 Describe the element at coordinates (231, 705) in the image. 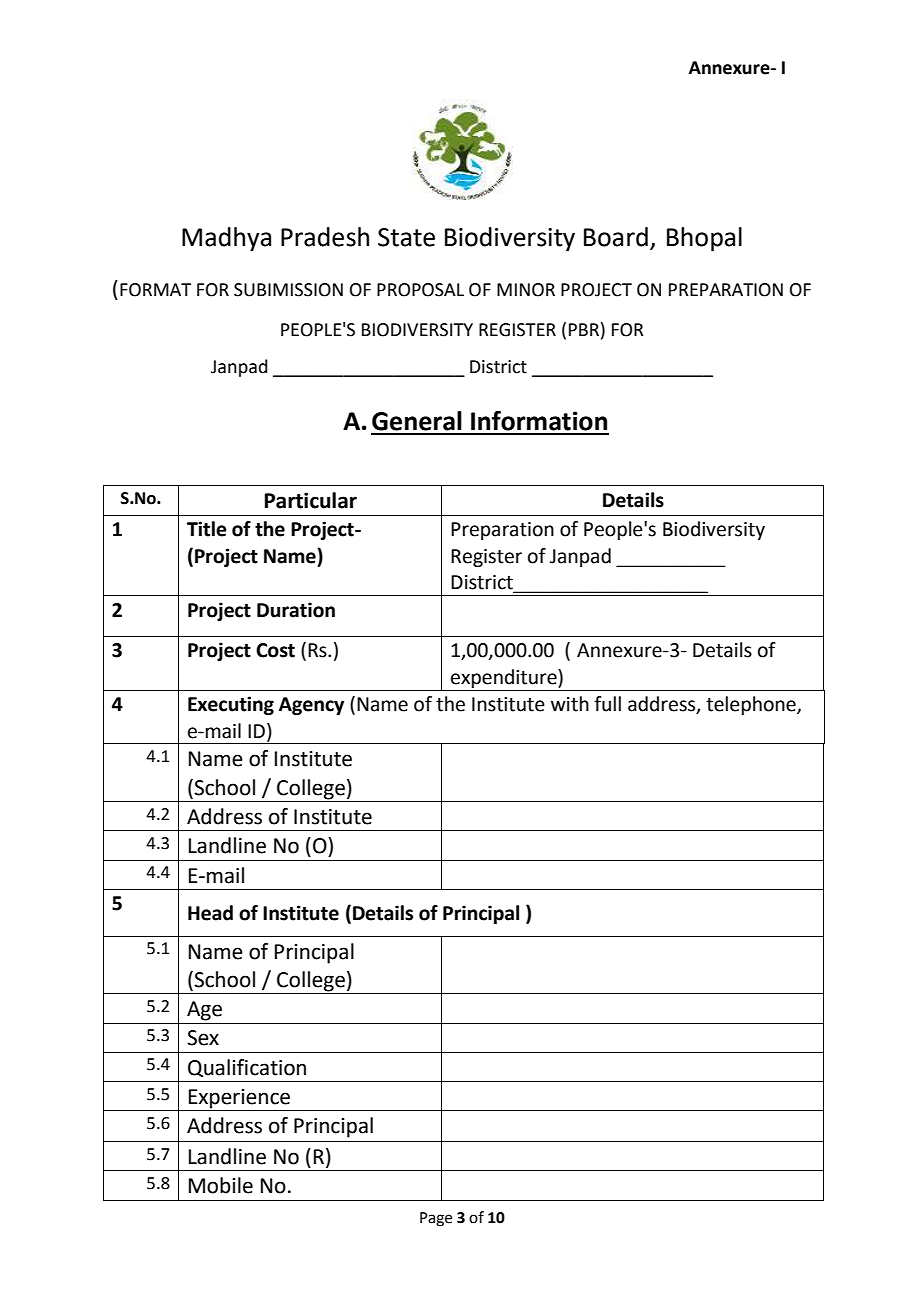

I see `Executing` at that location.
